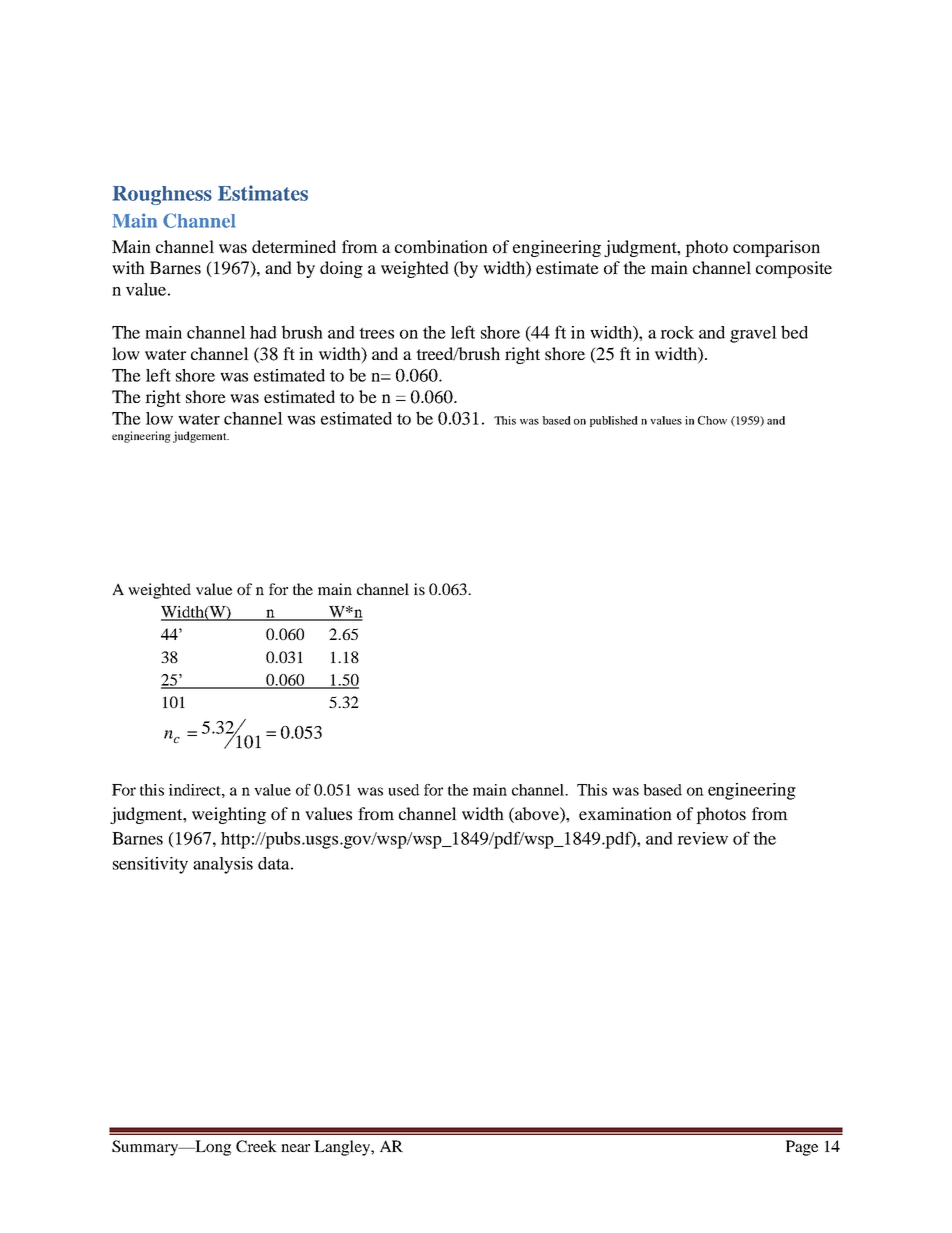  Describe the element at coordinates (295, 1148) in the page. I see `near` at that location.
